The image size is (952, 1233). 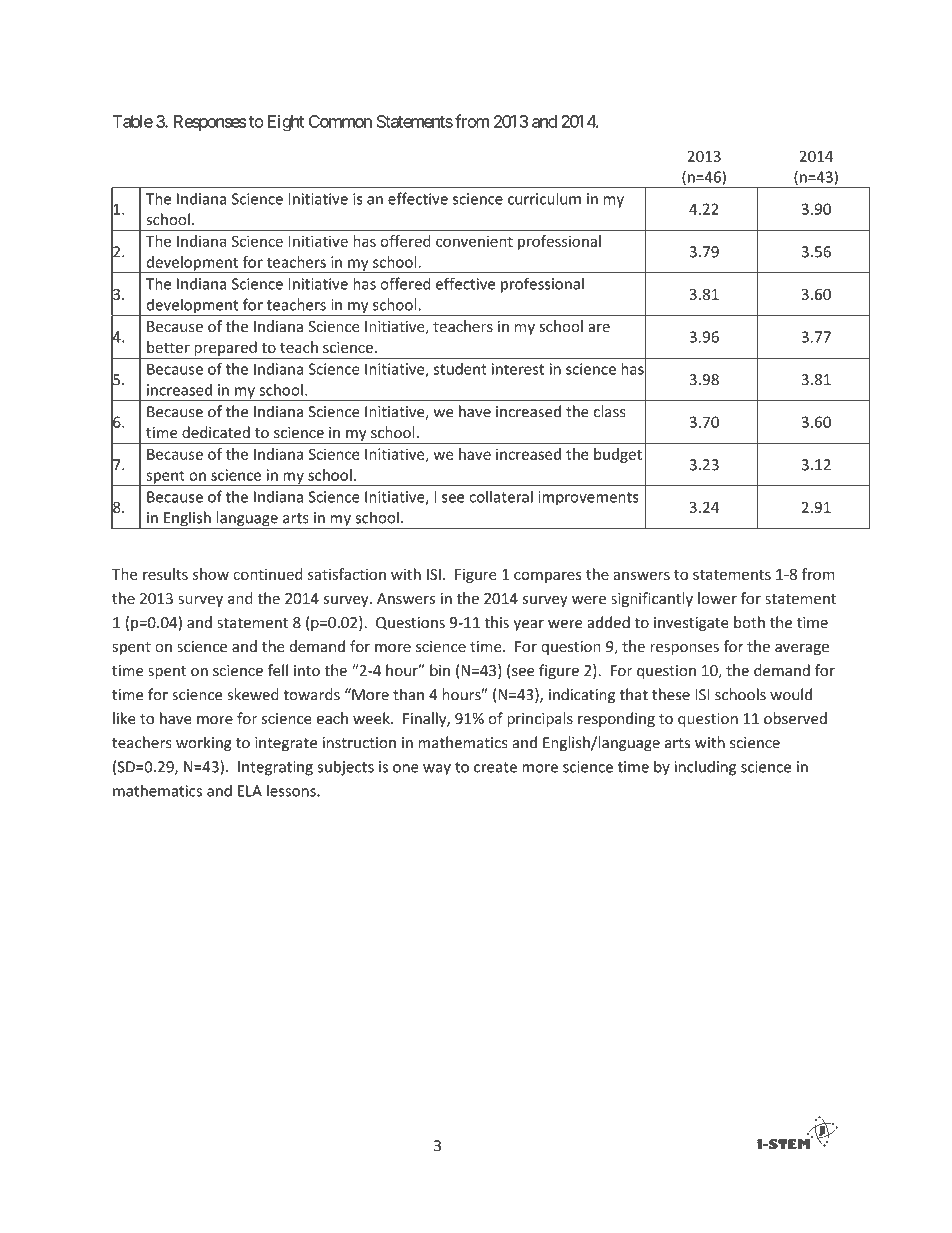 I want to click on including, so click(x=705, y=768).
